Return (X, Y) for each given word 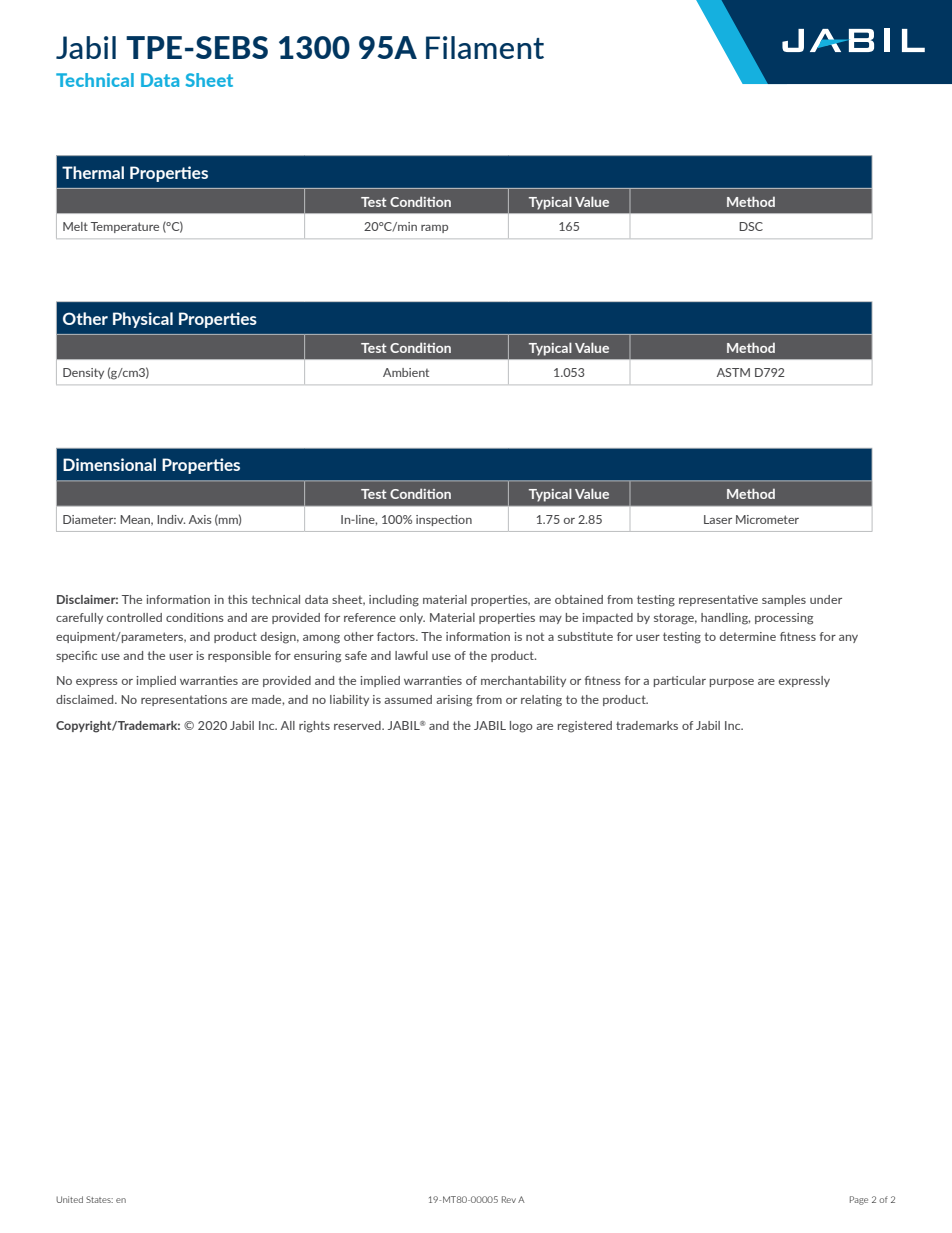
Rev (509, 1199)
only (412, 618)
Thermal (93, 172)
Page (859, 1200)
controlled (134, 617)
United (69, 1199)
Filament (485, 47)
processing (784, 619)
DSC (751, 226)
